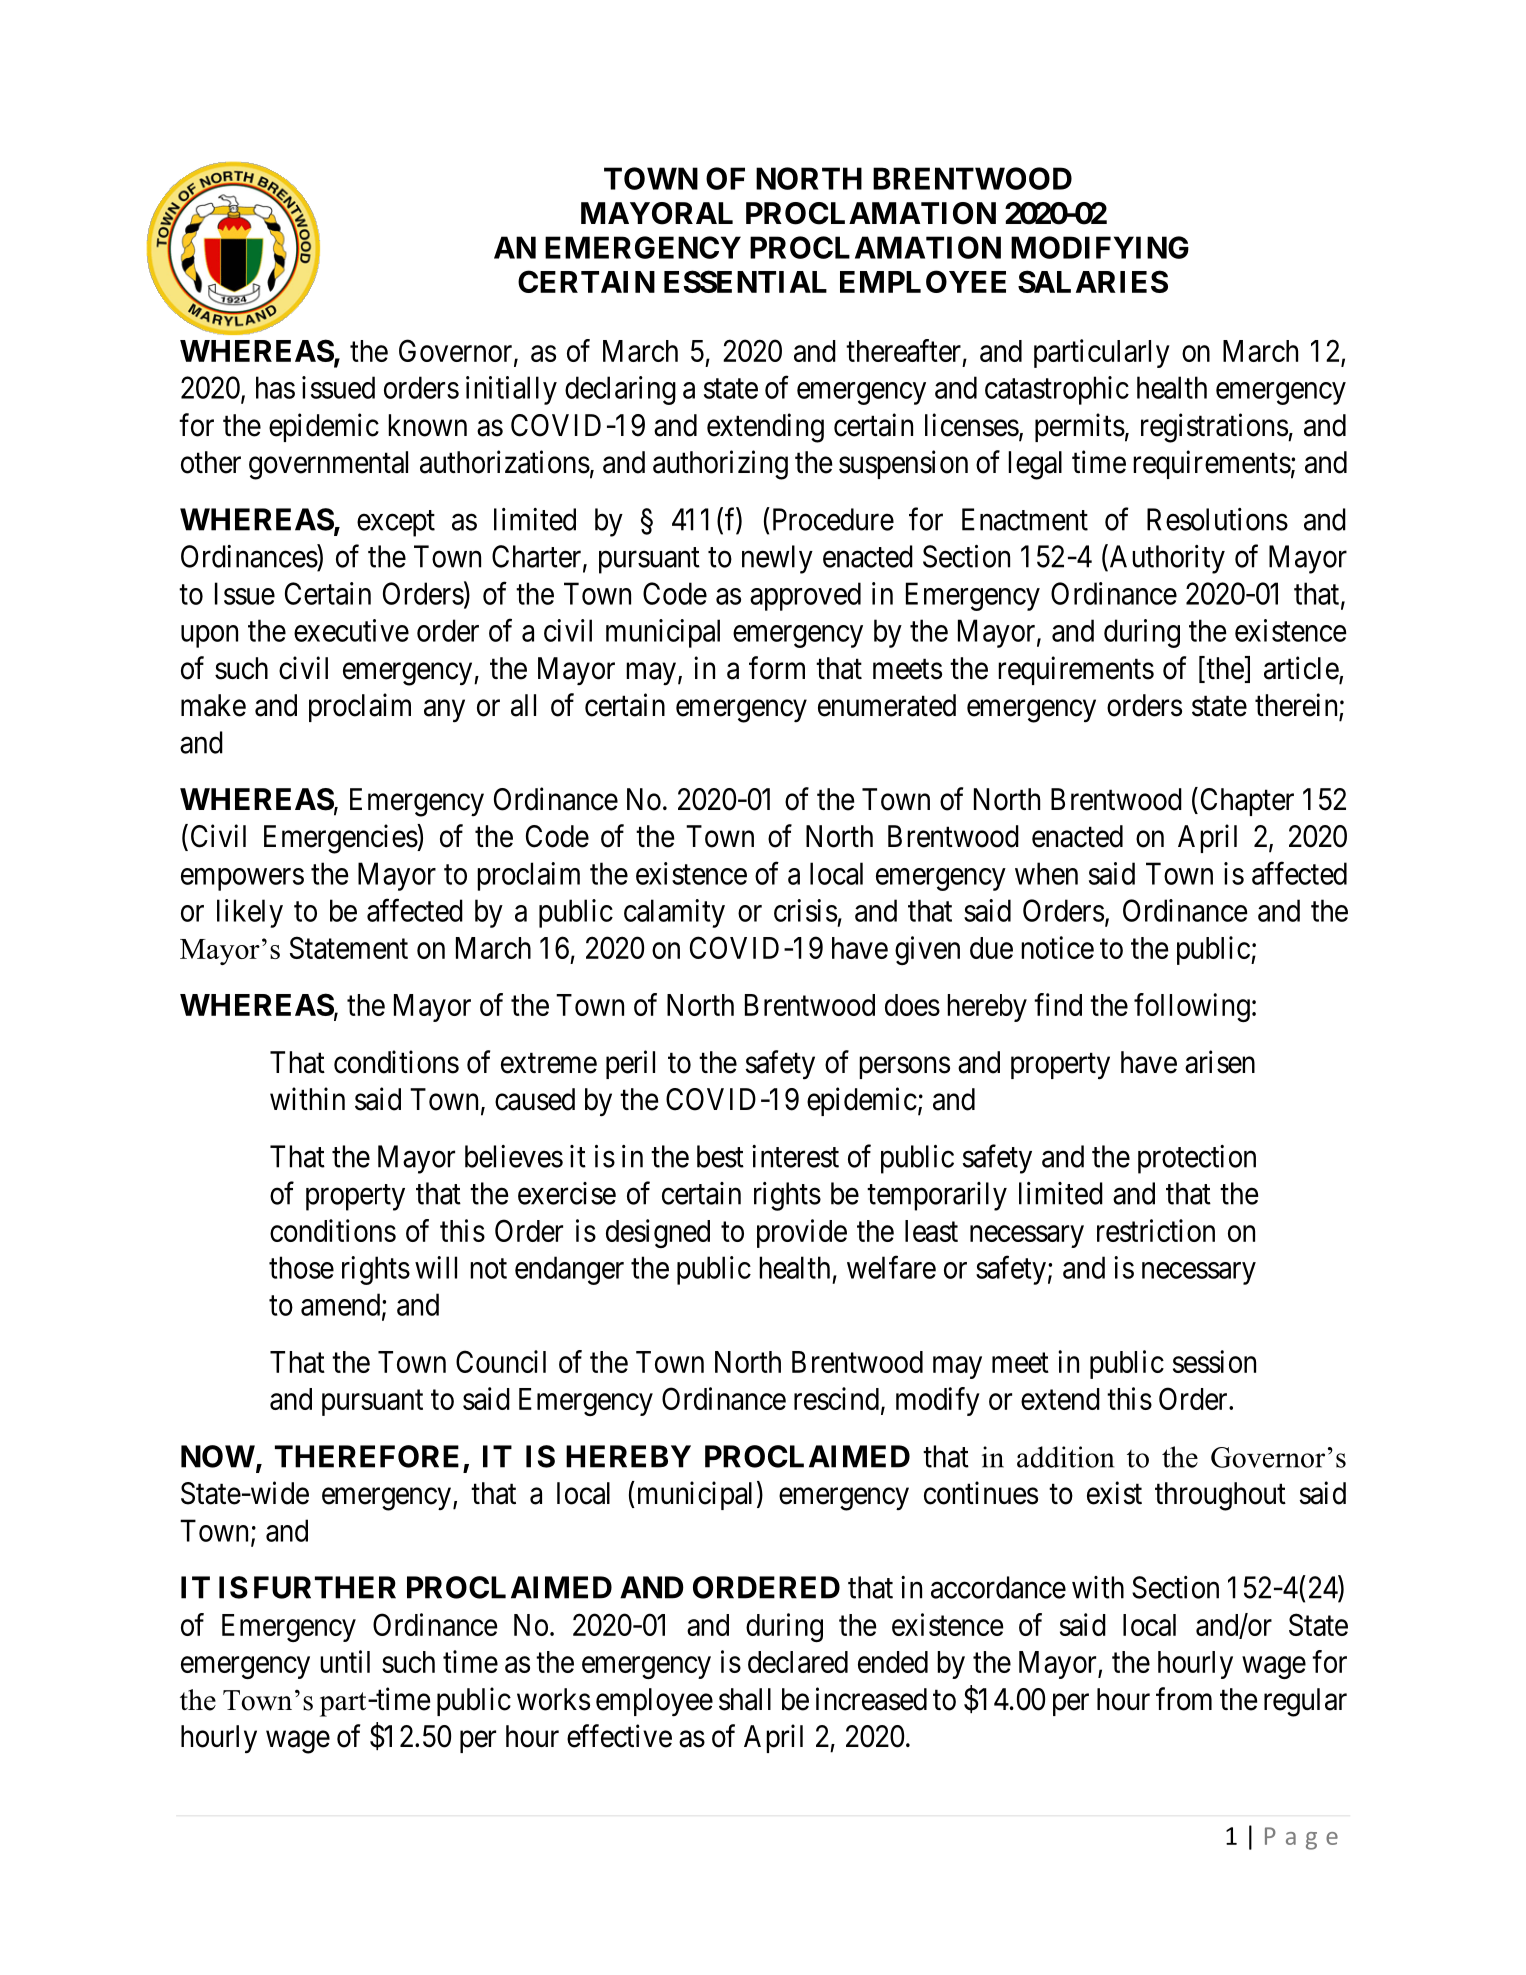 Image resolution: width=1526 pixels, height=1975 pixels. Describe the element at coordinates (745, 1699) in the screenshot. I see `shall` at that location.
